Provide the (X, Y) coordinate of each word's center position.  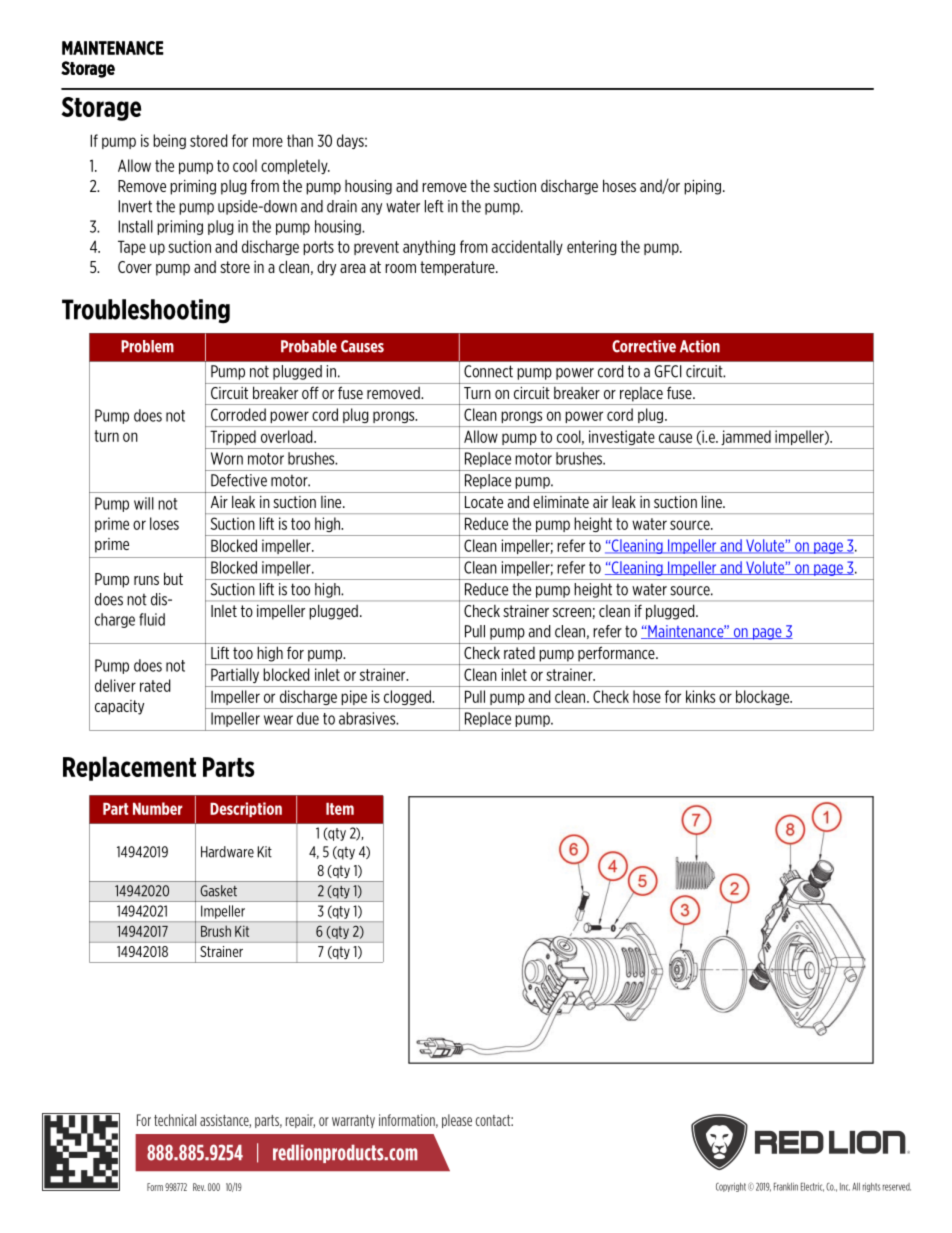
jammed (746, 437)
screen (573, 613)
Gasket (218, 891)
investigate (621, 437)
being (169, 141)
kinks (700, 696)
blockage (764, 697)
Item (340, 809)
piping (704, 187)
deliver (115, 685)
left (434, 206)
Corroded (238, 414)
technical (175, 1120)
